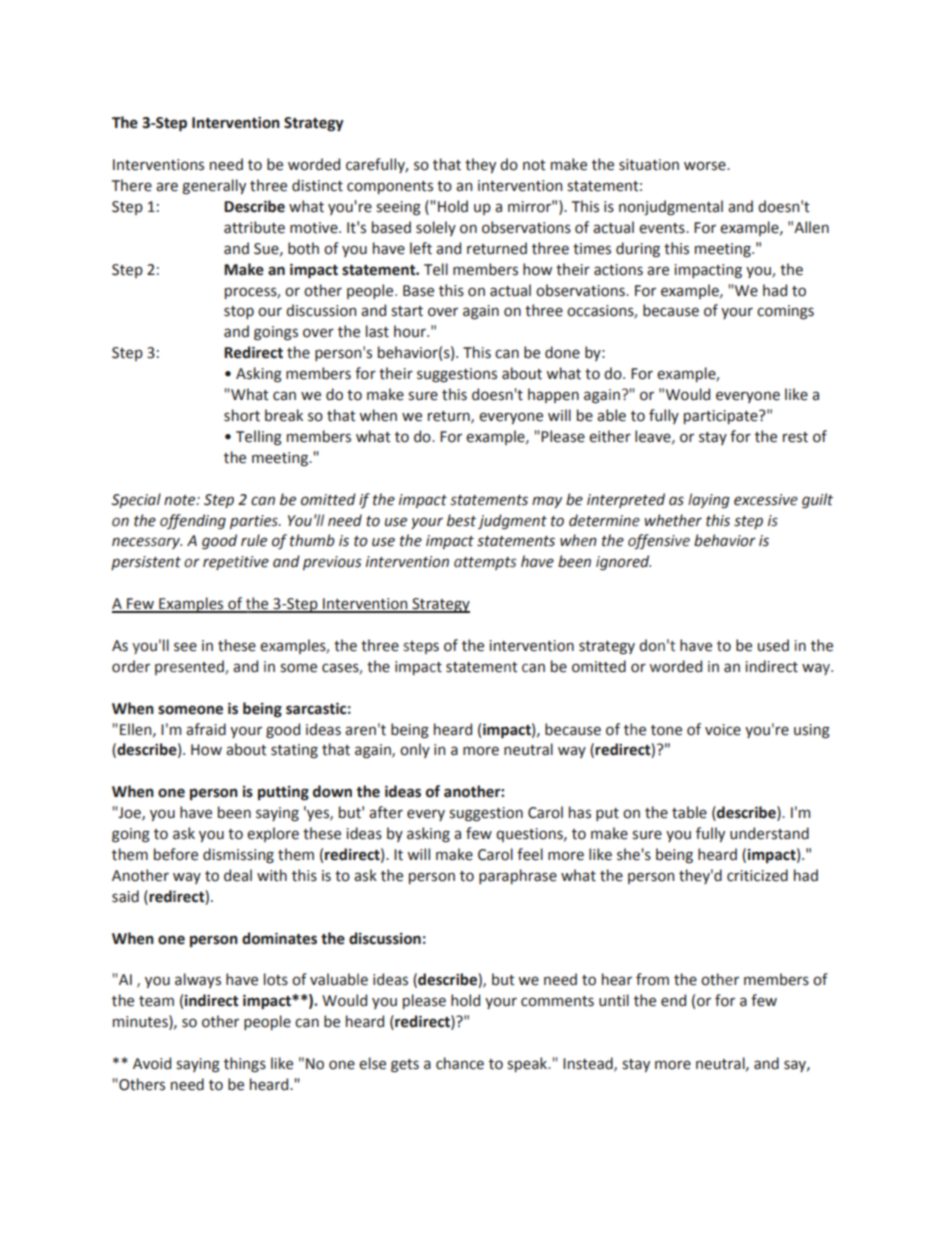 The image size is (952, 1233). I want to click on laying, so click(709, 500).
